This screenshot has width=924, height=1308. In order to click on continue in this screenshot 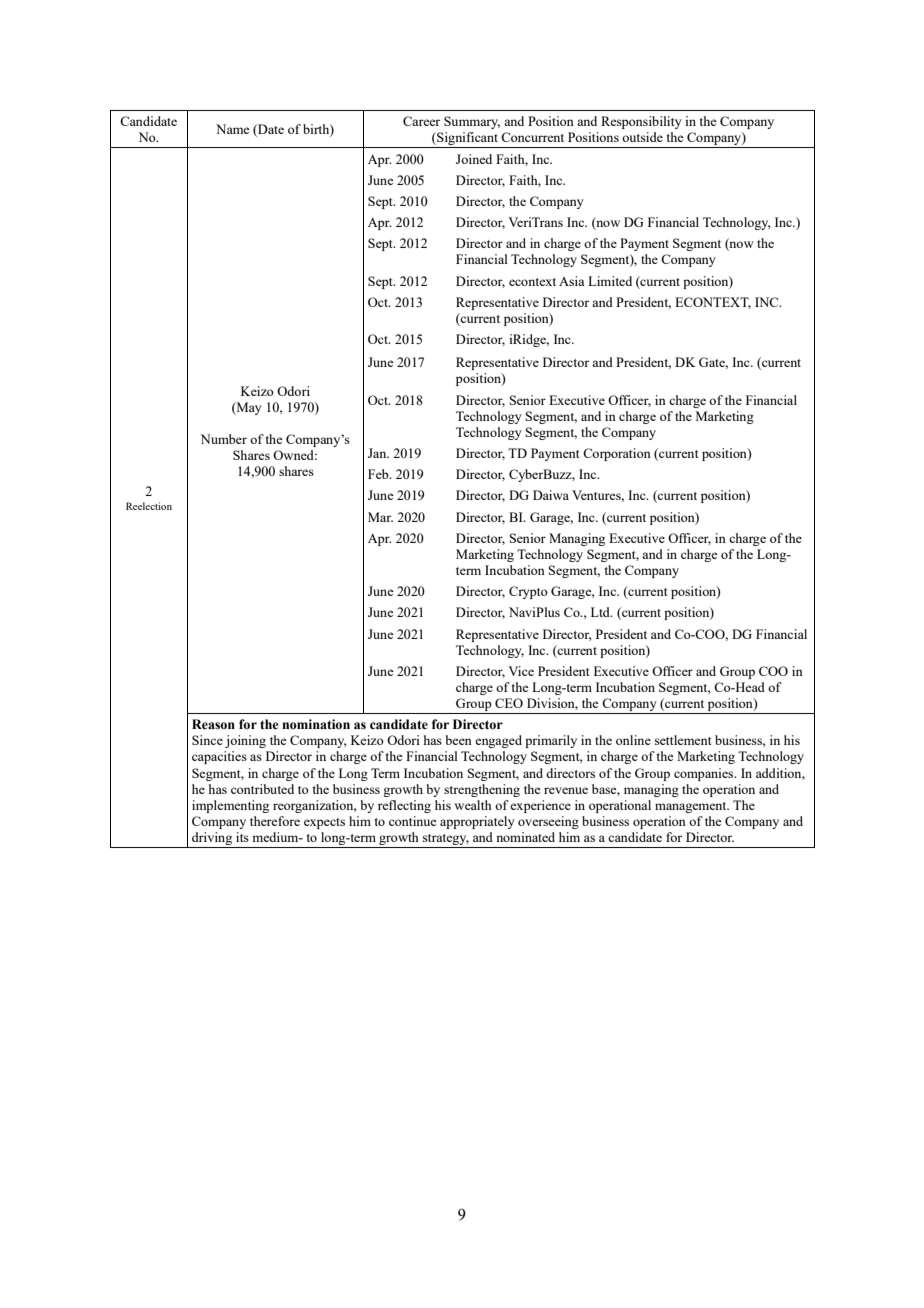, I will do `click(412, 821)`.
